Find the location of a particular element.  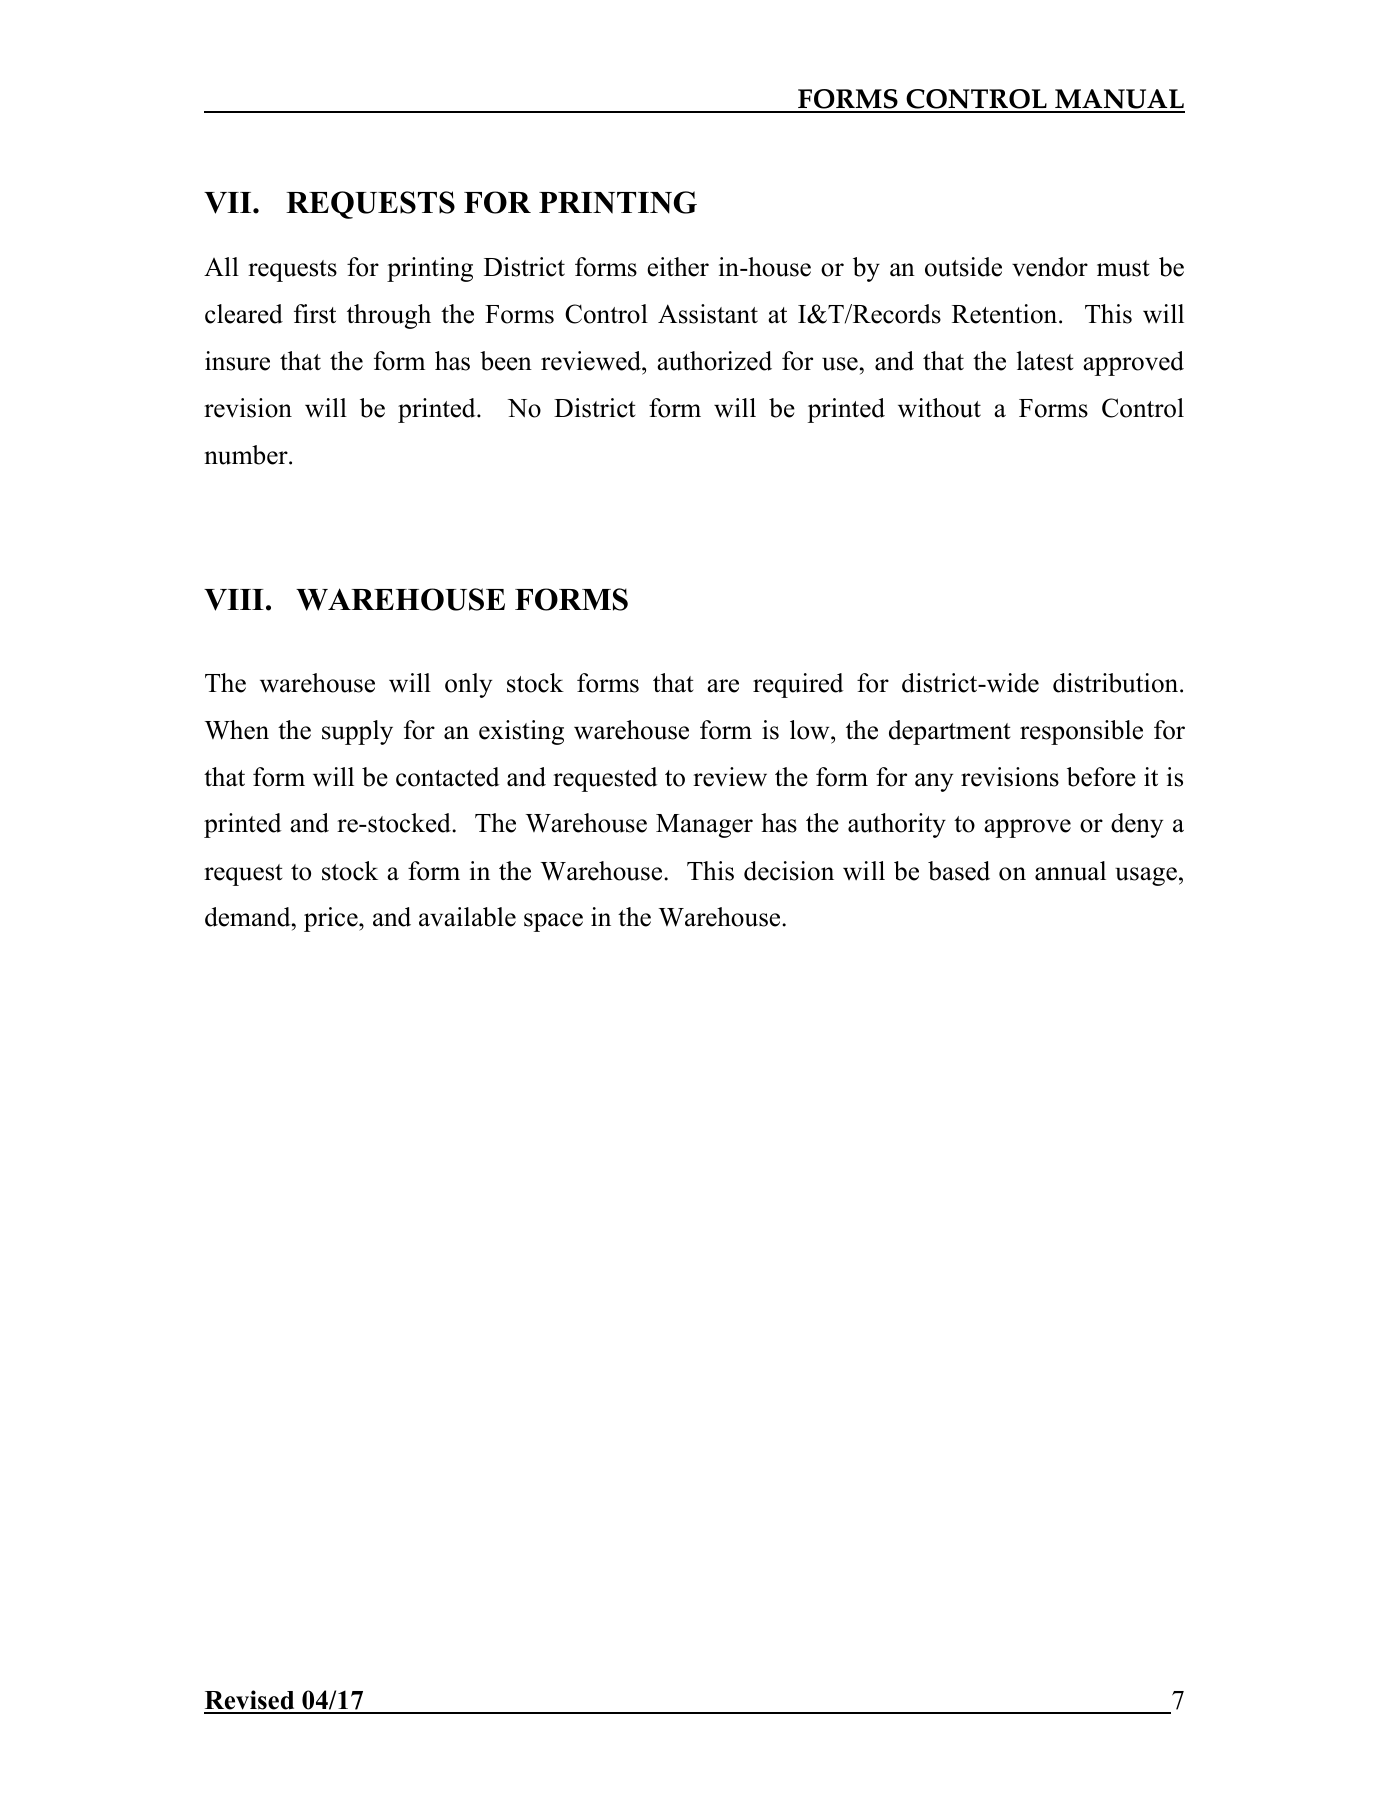

without is located at coordinates (939, 408).
